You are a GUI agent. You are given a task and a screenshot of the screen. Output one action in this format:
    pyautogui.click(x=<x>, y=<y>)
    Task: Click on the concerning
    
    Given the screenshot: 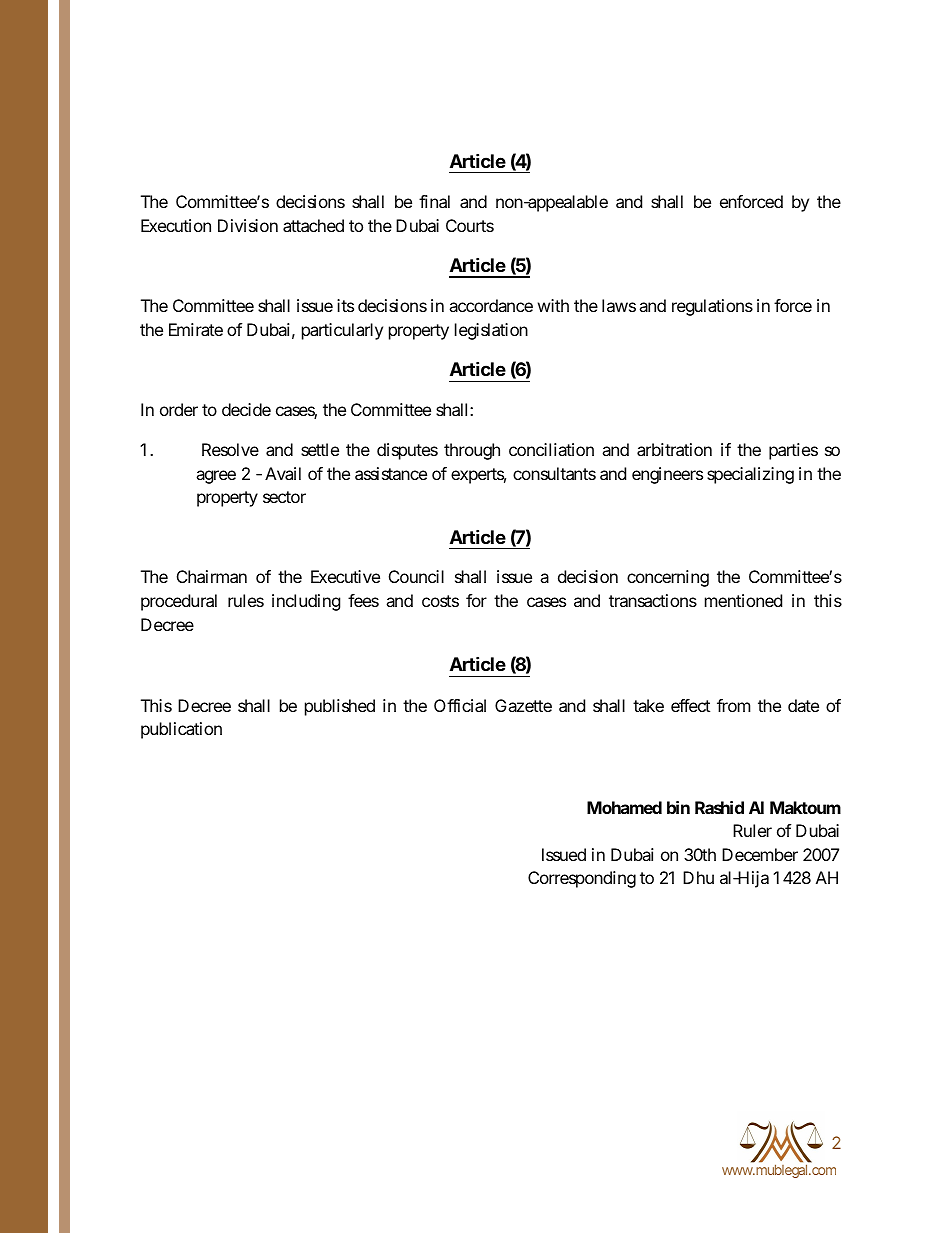 What is the action you would take?
    pyautogui.click(x=668, y=578)
